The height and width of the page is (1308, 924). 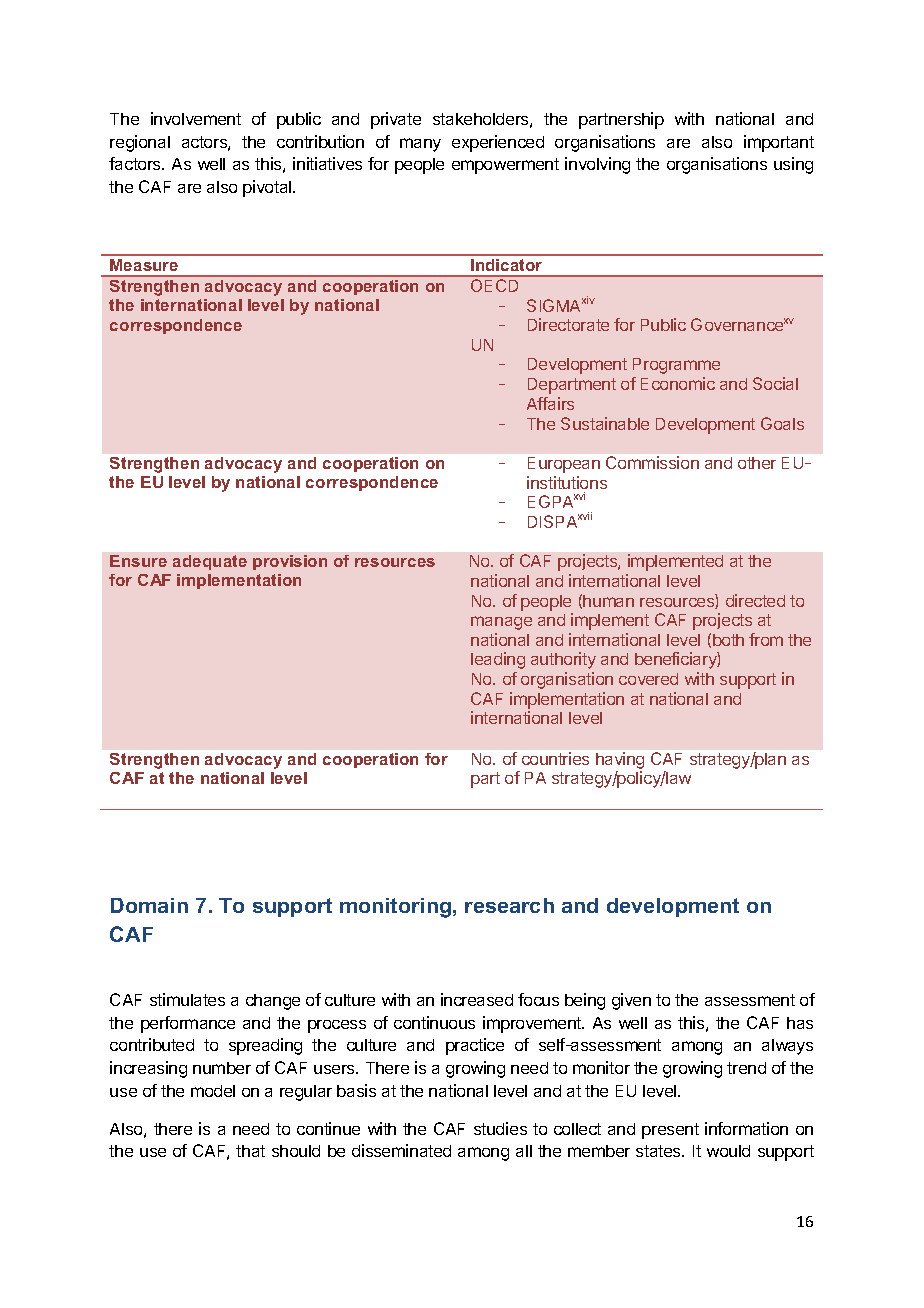 What do you see at coordinates (196, 118) in the page?
I see `involvement` at bounding box center [196, 118].
